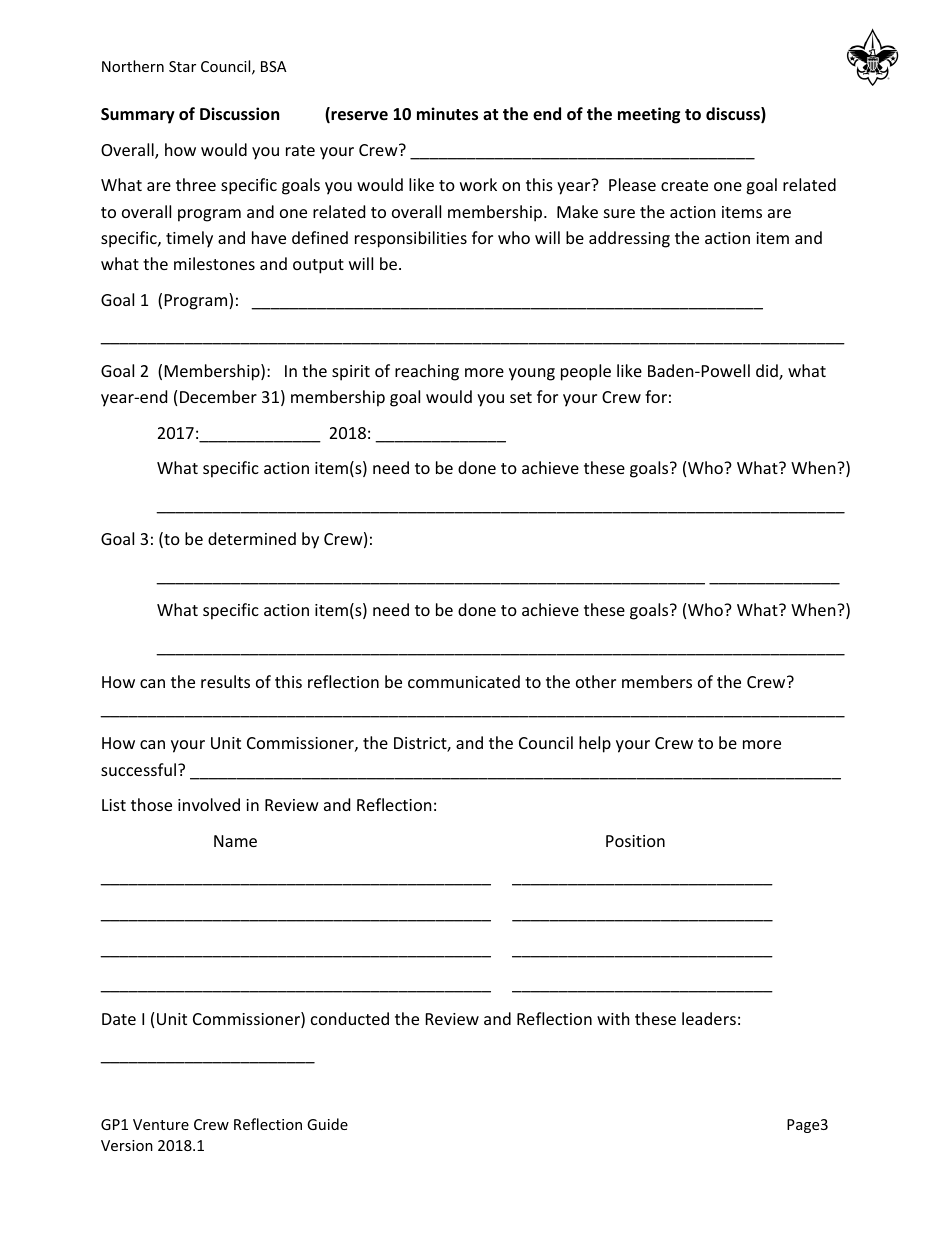 The width and height of the screenshot is (952, 1233). Describe the element at coordinates (649, 115) in the screenshot. I see `meeting` at that location.
